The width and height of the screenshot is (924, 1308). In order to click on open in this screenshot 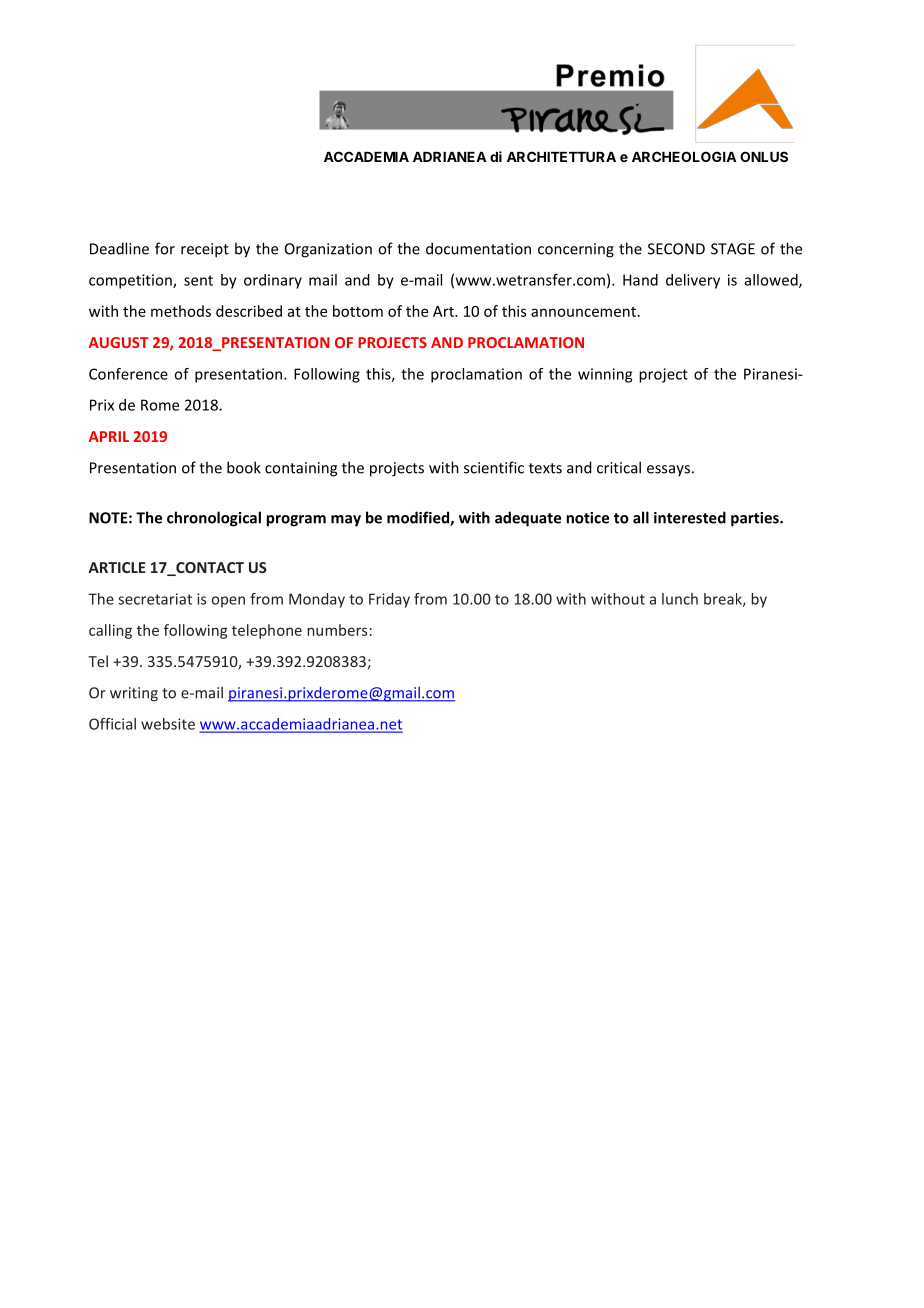, I will do `click(228, 602)`.
